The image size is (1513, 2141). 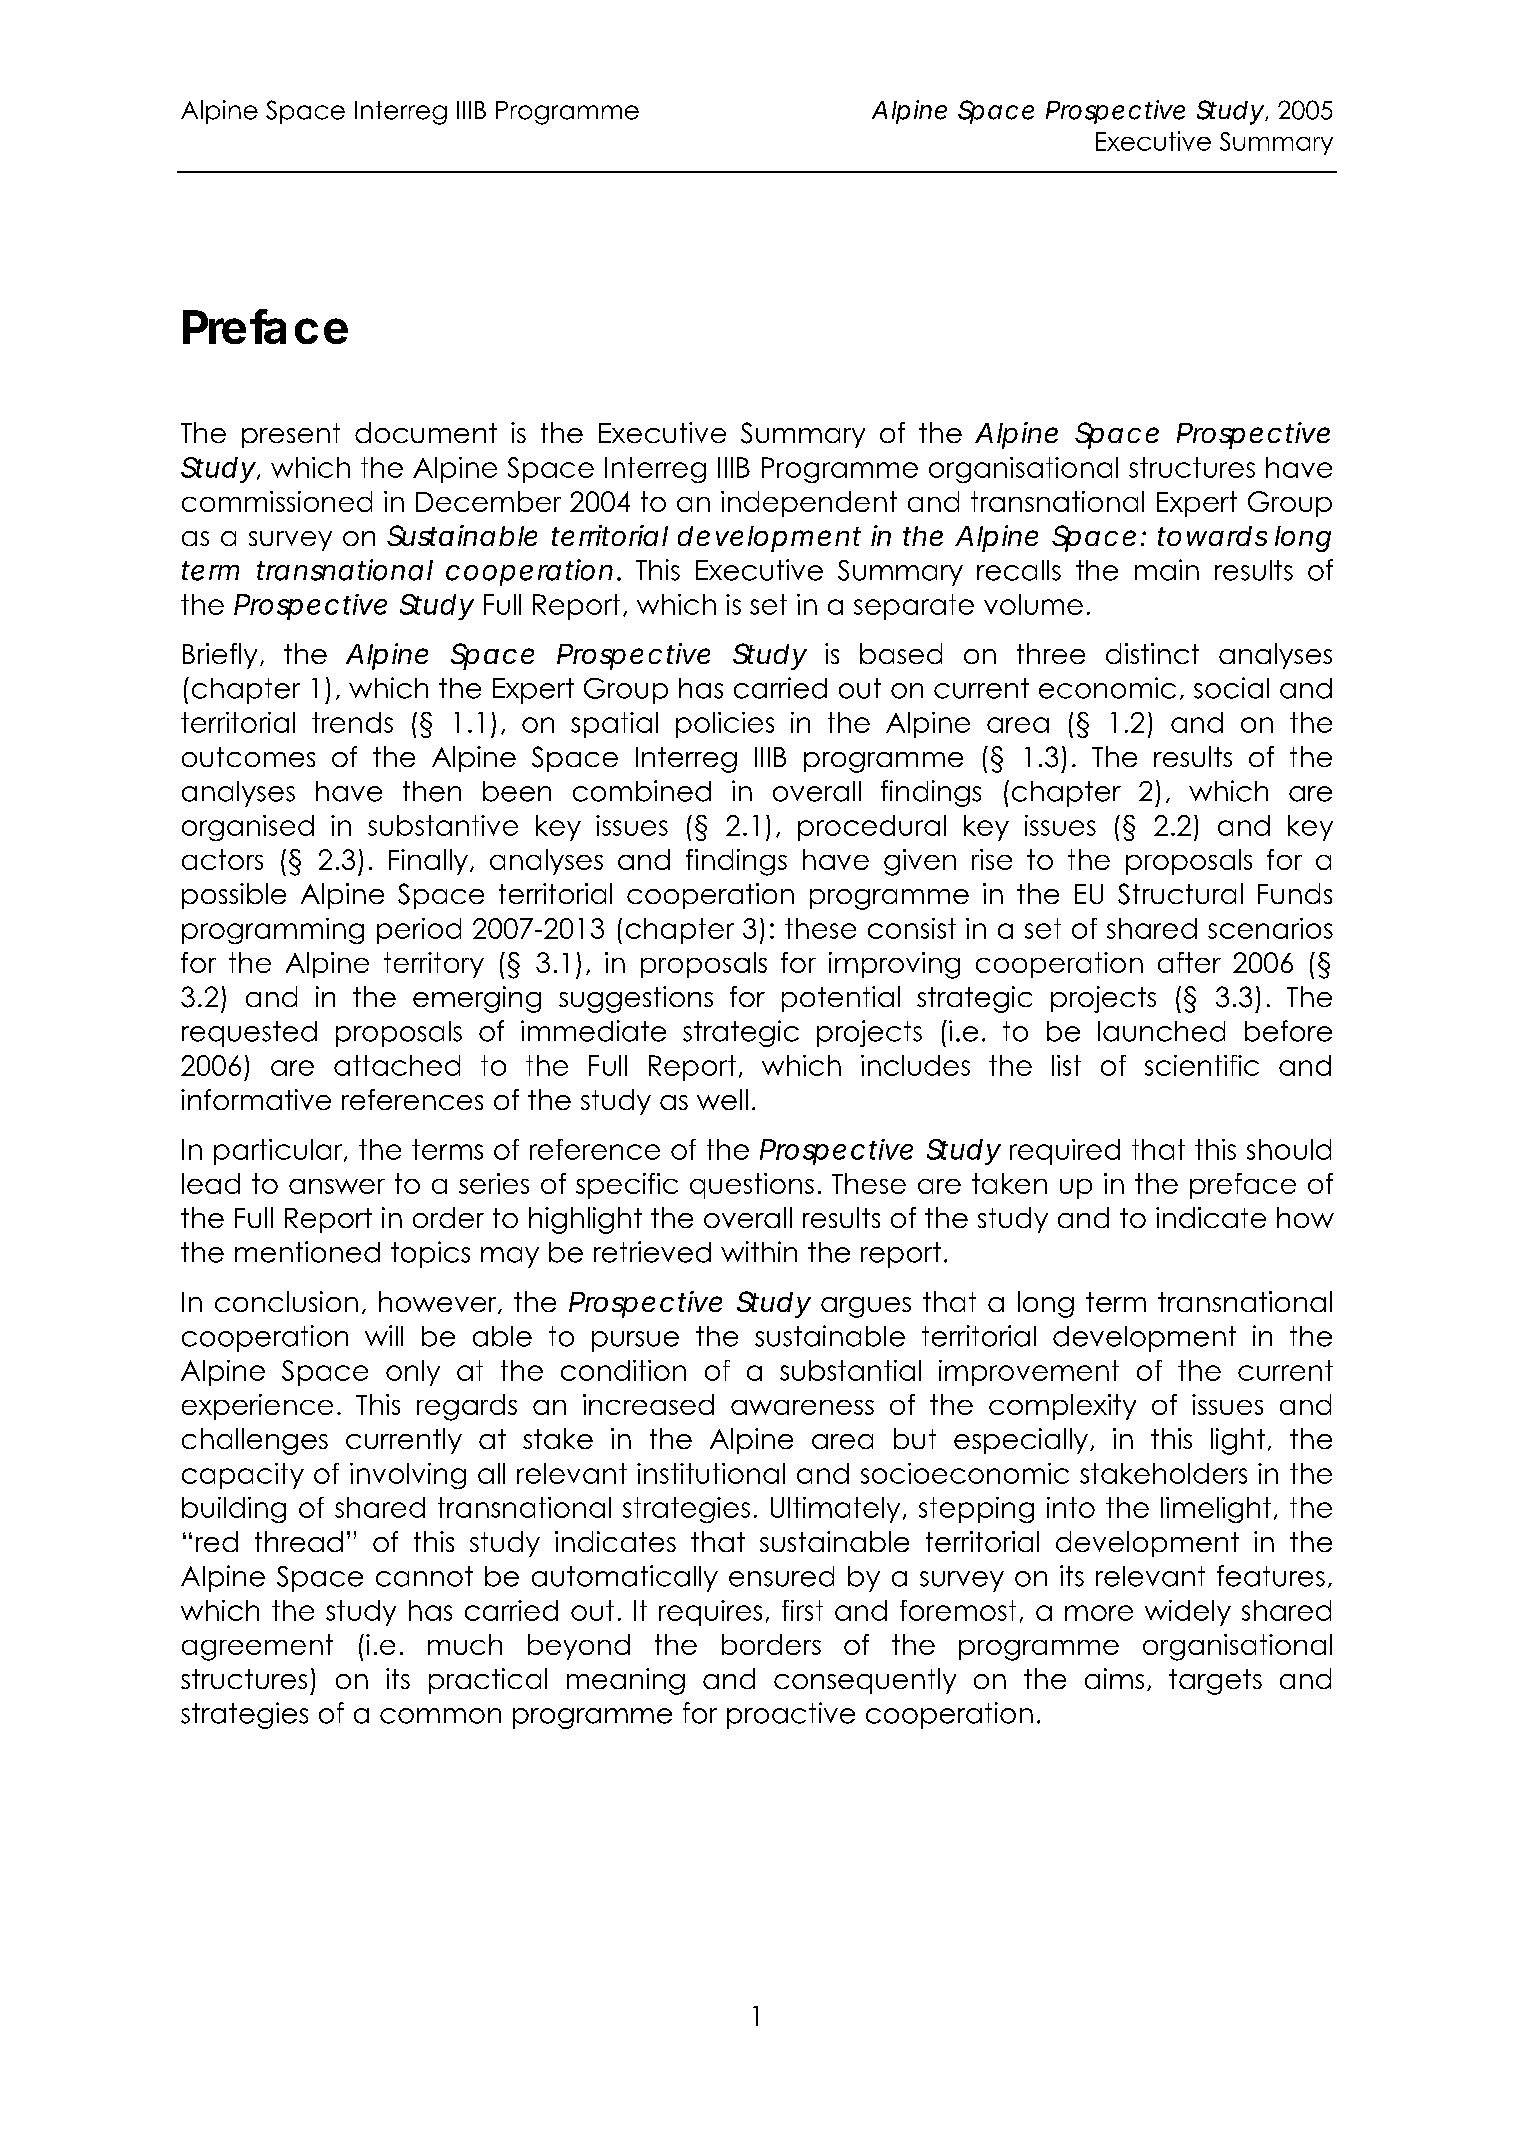 What do you see at coordinates (257, 1647) in the screenshot?
I see `agreement` at bounding box center [257, 1647].
